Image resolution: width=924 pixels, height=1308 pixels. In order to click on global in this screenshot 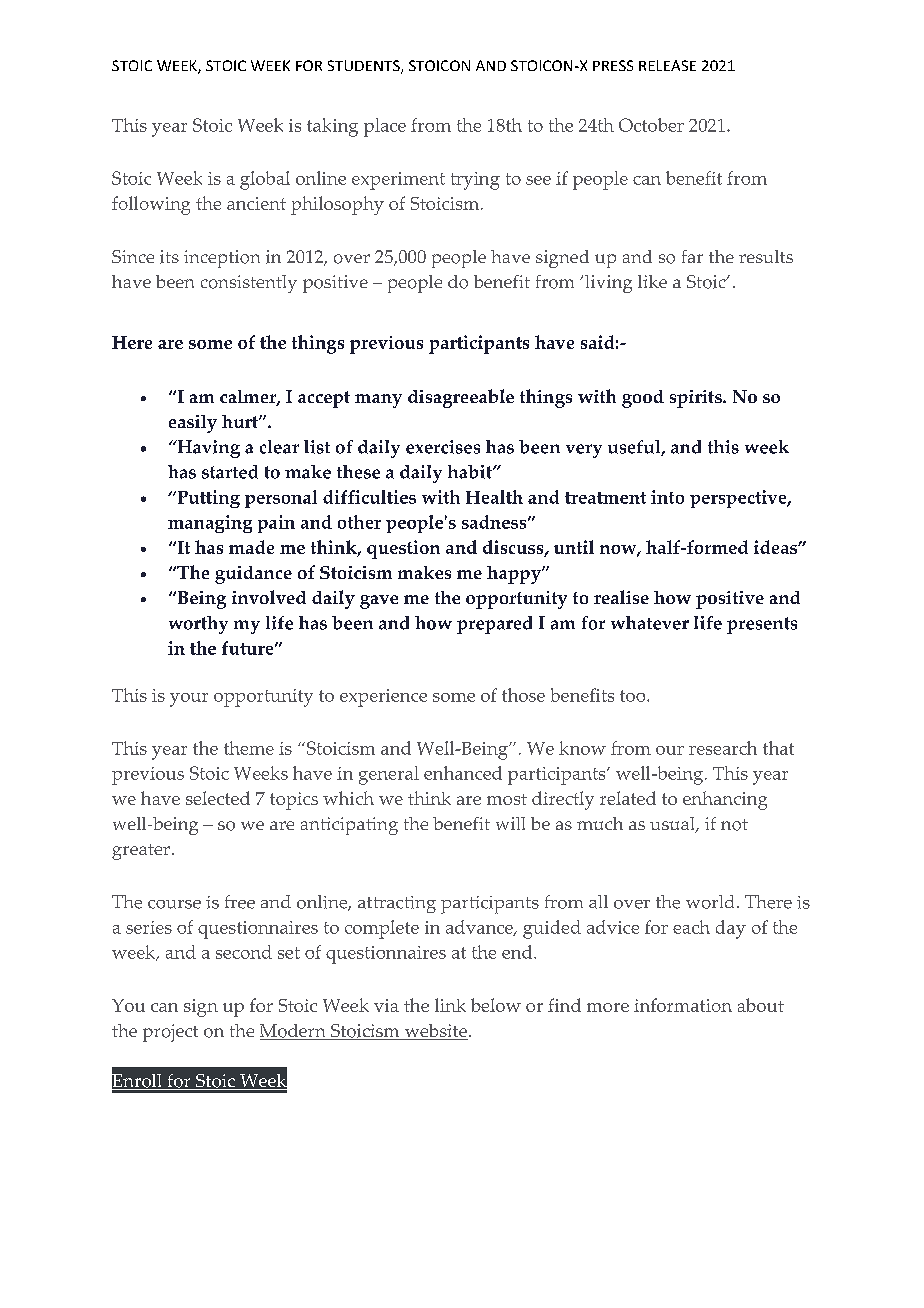, I will do `click(265, 180)`.
